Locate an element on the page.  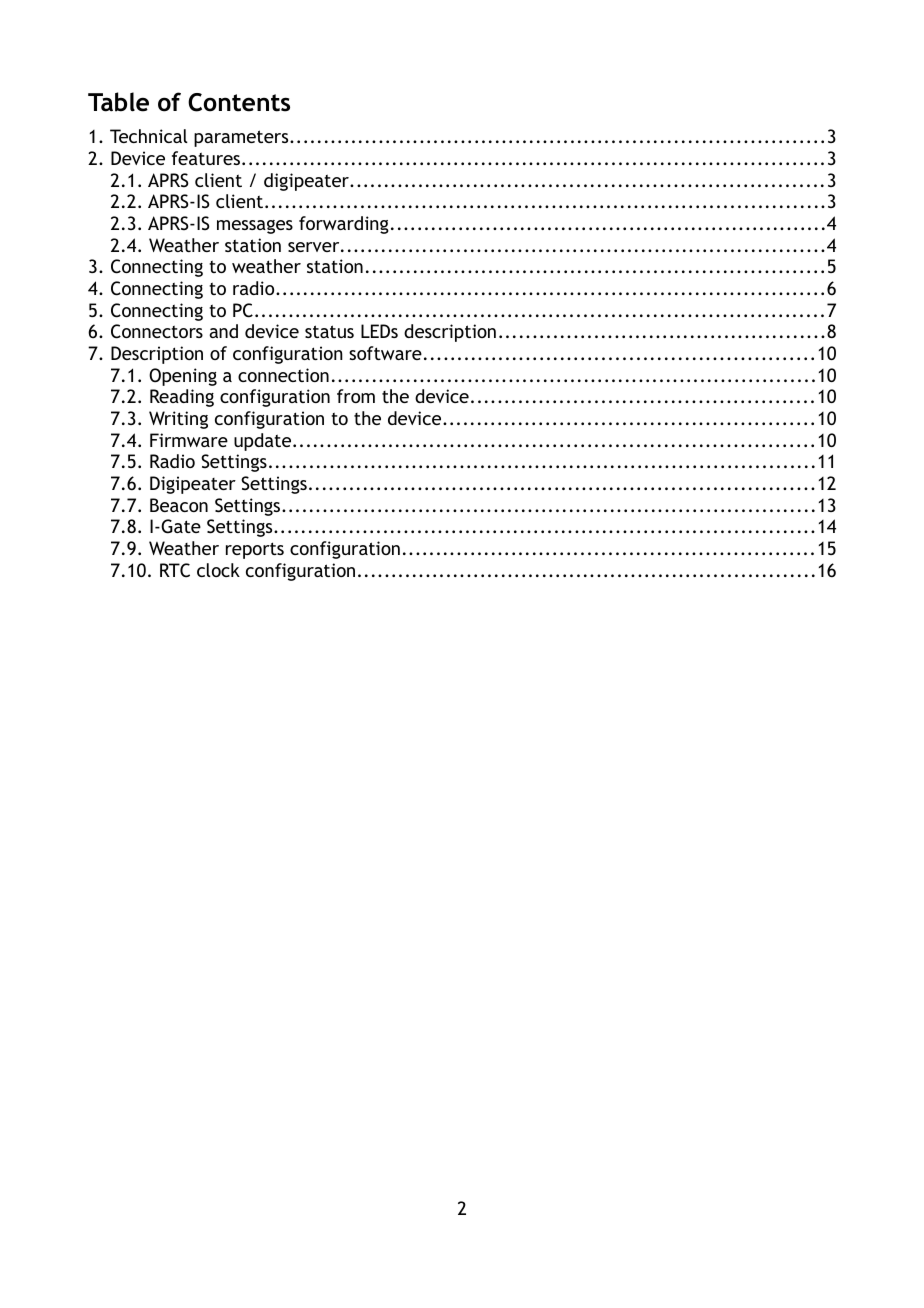
Connectors is located at coordinates (157, 331).
